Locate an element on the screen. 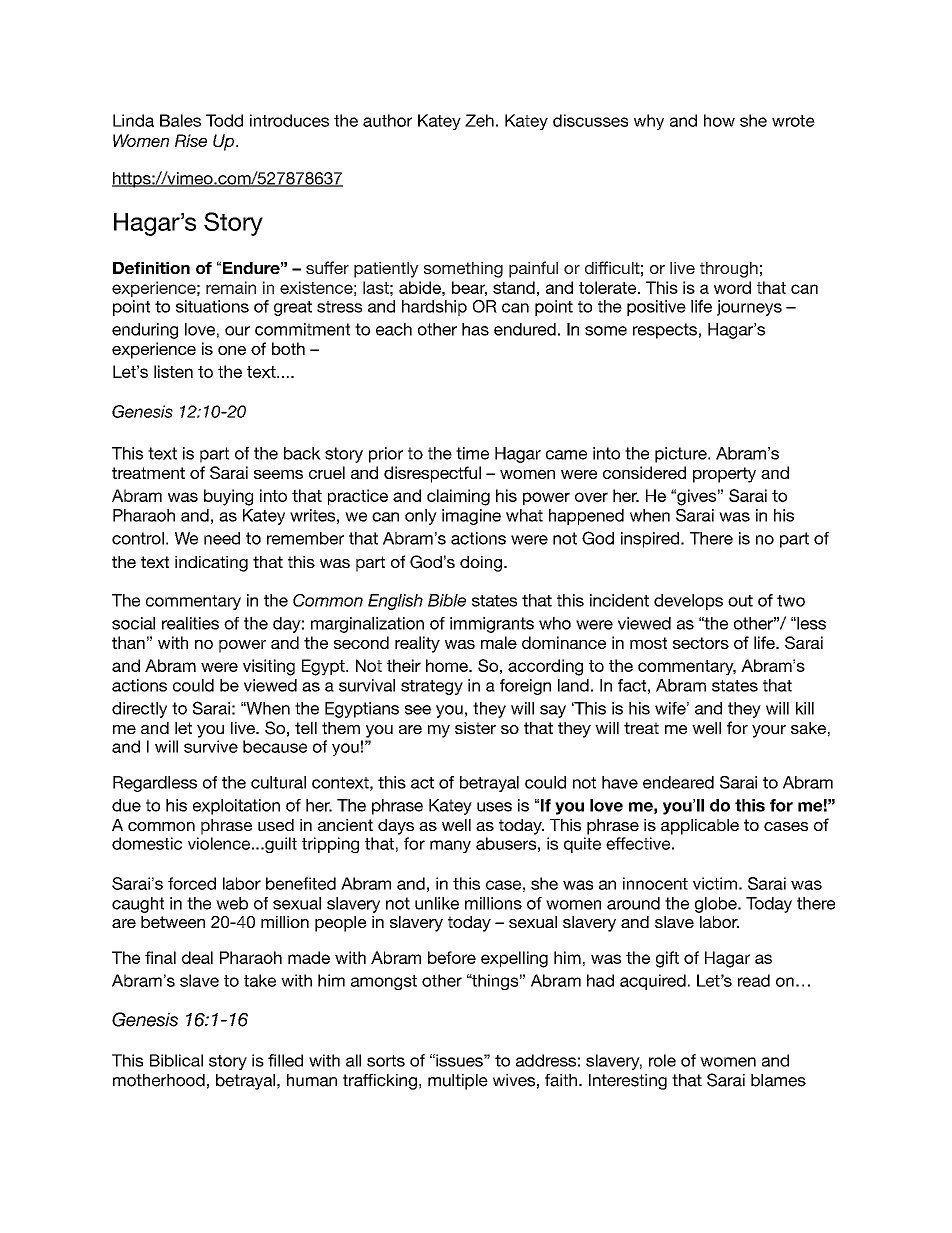  survive is located at coordinates (211, 746).
